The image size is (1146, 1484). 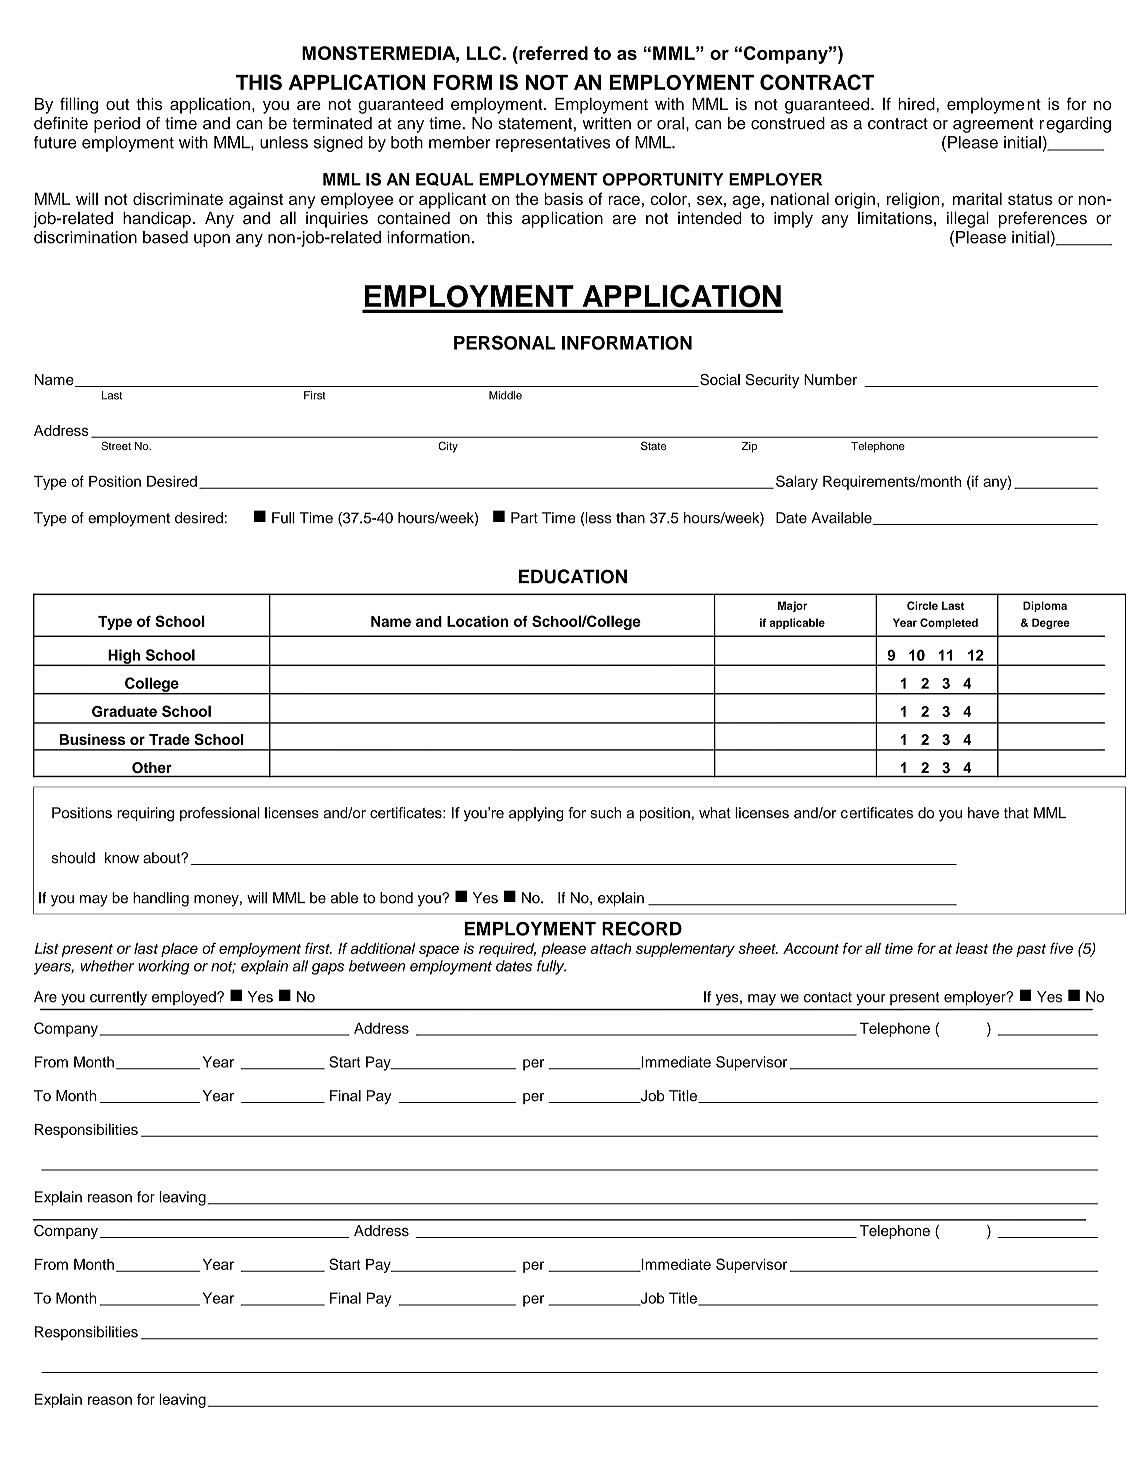 I want to click on Circle, so click(x=922, y=605).
